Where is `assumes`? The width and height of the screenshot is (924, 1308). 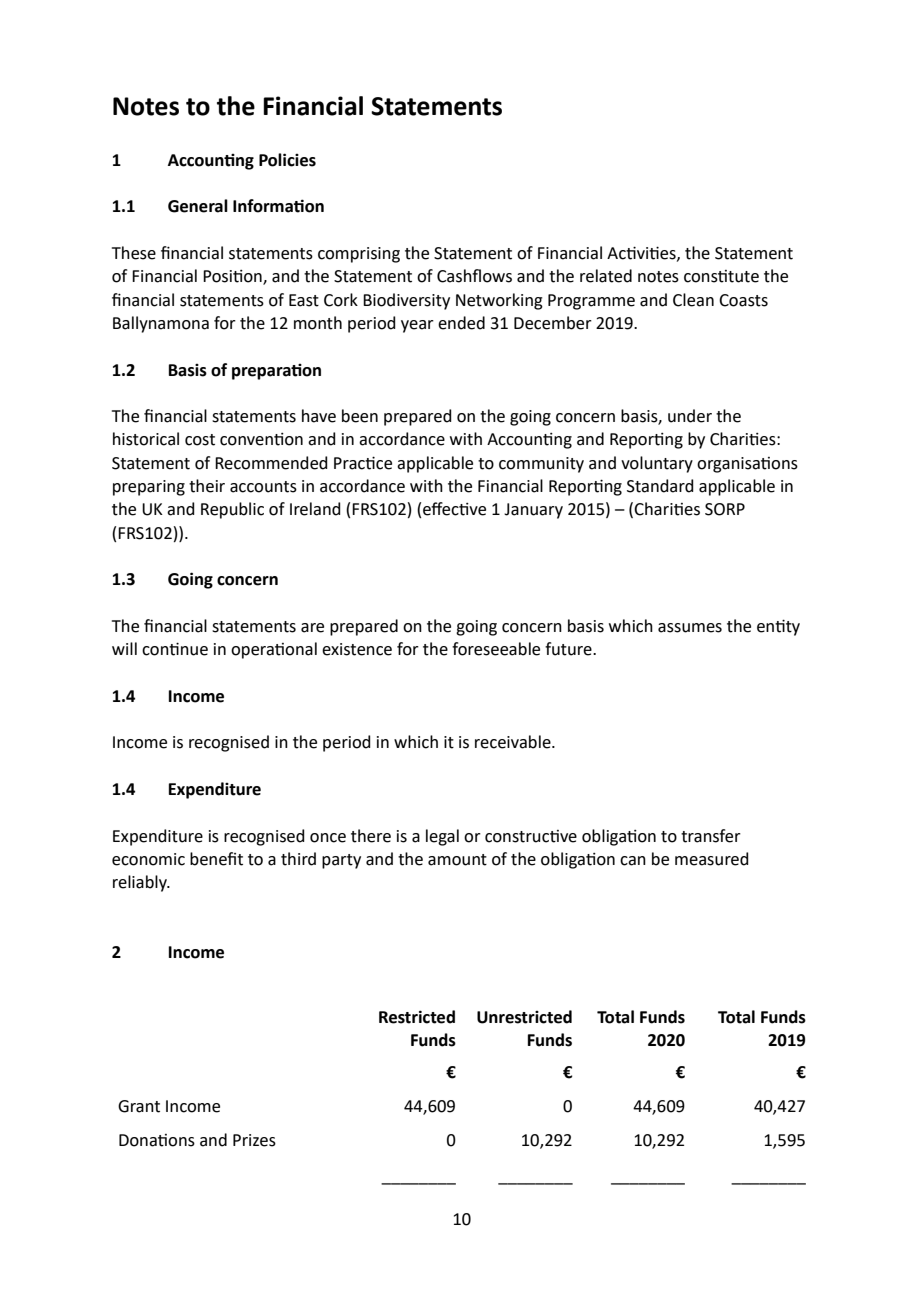 assumes is located at coordinates (690, 628).
